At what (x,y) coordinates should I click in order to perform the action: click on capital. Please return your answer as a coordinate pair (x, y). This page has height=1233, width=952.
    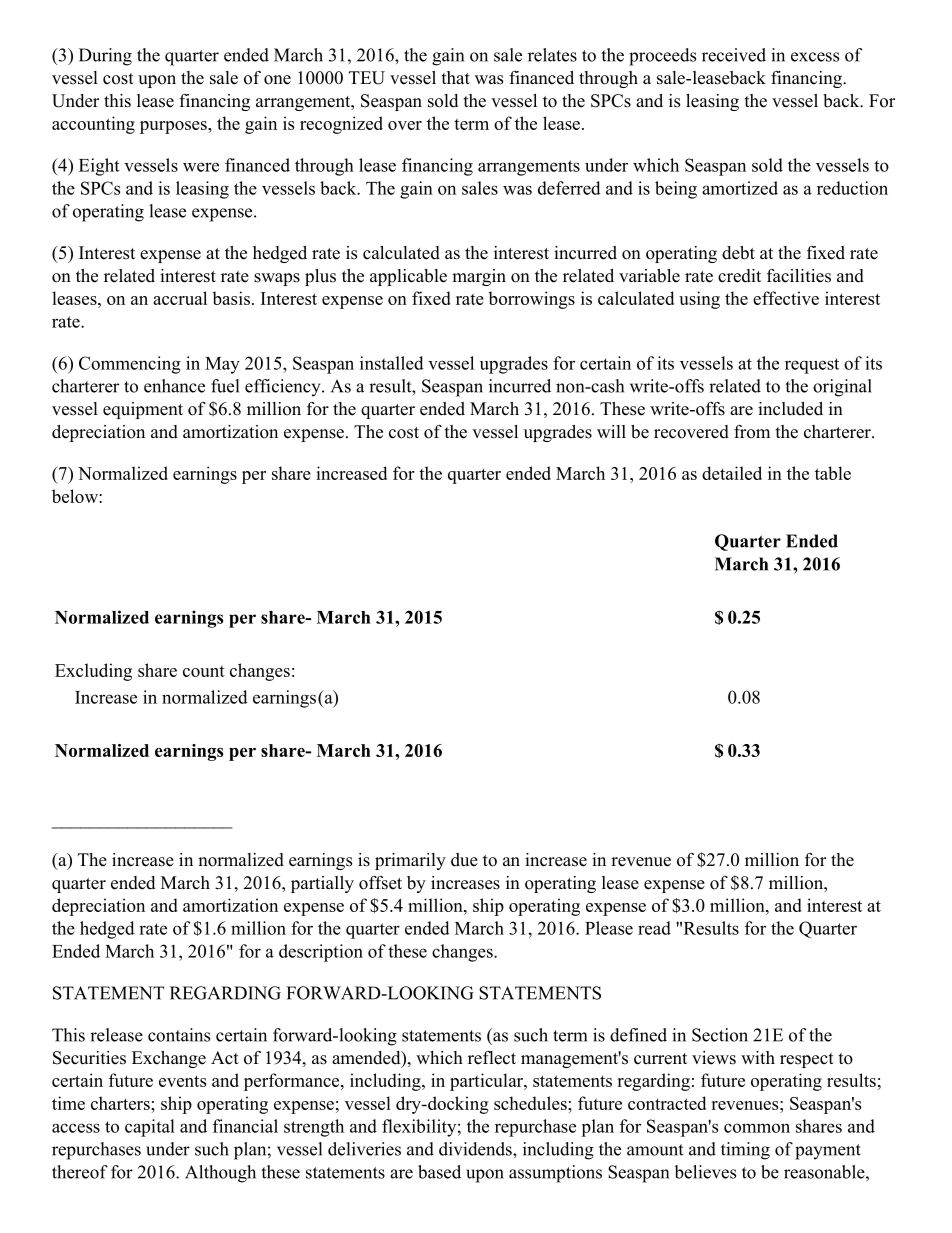
    Looking at the image, I should click on (150, 1128).
